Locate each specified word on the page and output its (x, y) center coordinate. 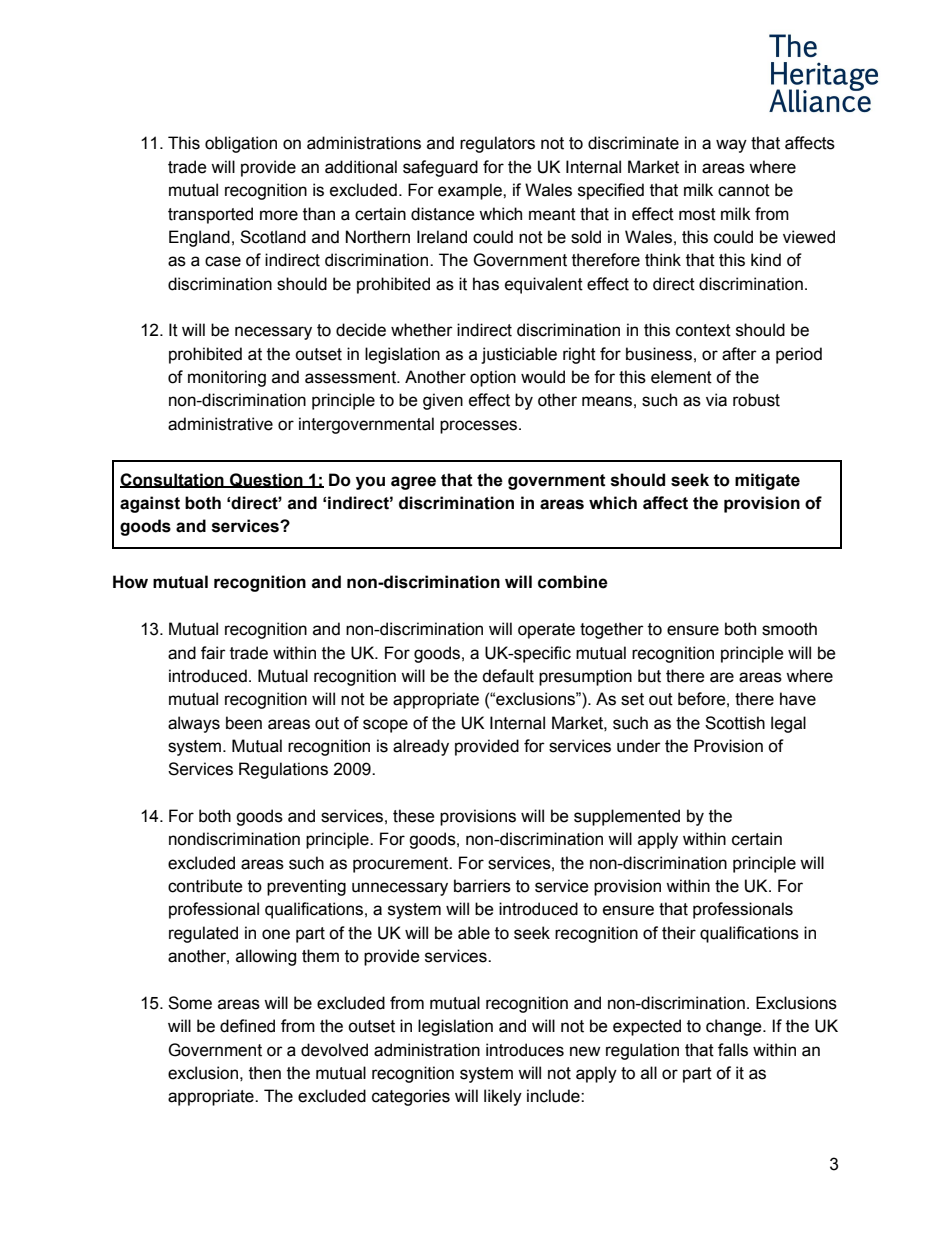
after (739, 354)
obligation (241, 144)
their (679, 933)
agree (413, 483)
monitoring (227, 378)
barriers (482, 886)
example (471, 191)
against (150, 504)
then (265, 1073)
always (194, 724)
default (508, 676)
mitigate (767, 481)
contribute (205, 886)
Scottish (735, 723)
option (493, 378)
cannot (744, 190)
